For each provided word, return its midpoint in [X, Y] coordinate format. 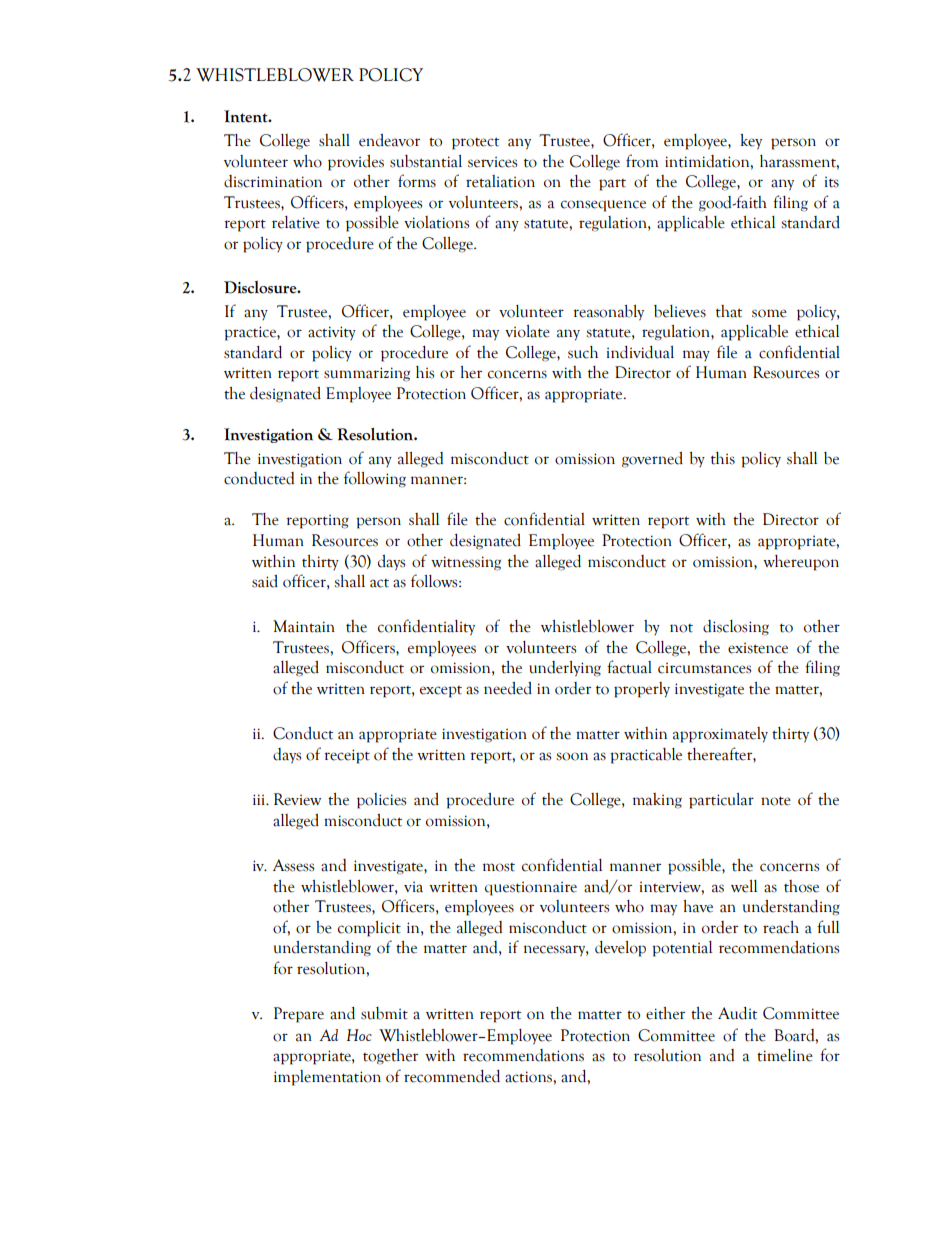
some [769, 313]
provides [356, 163]
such [583, 352]
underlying [565, 669]
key [751, 142]
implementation [327, 1078]
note [776, 801]
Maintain [304, 626]
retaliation [500, 181]
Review [297, 799]
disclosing [736, 628]
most [499, 867]
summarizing [367, 374]
